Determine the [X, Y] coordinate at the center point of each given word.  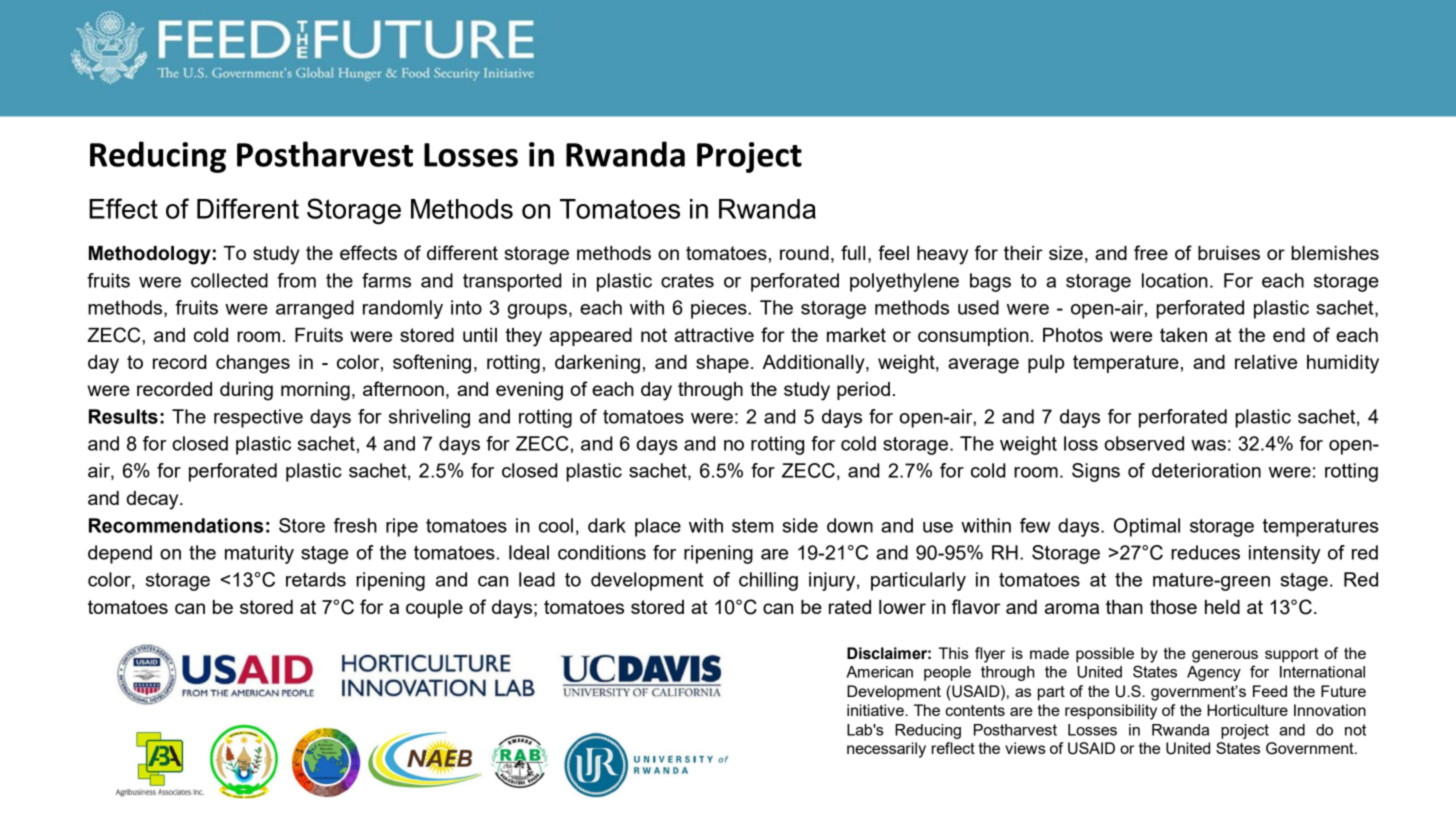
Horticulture [1247, 710]
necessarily [886, 750]
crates [687, 281]
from [296, 280]
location [1175, 280]
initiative [876, 710]
